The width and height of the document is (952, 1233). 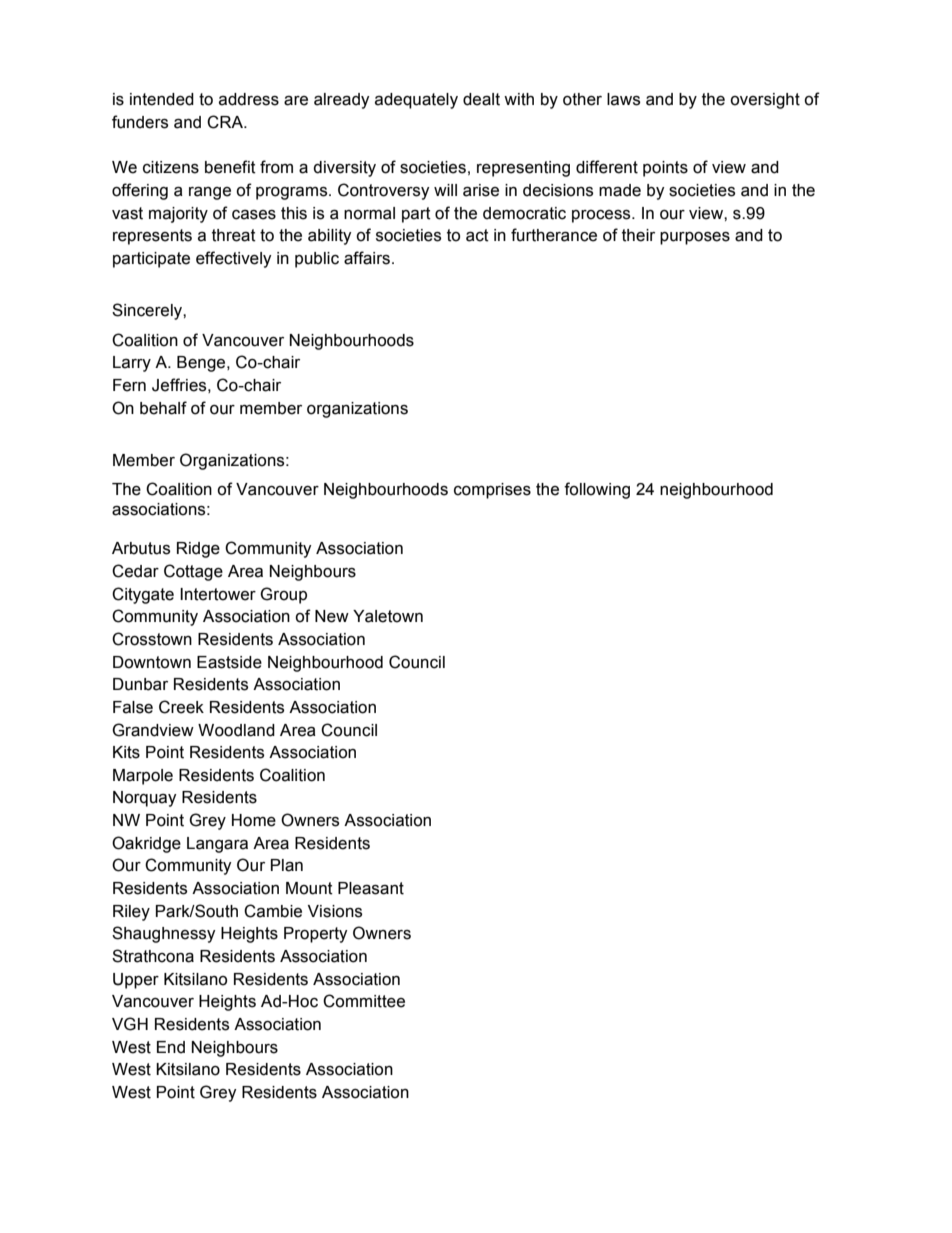 I want to click on laws, so click(x=623, y=99).
